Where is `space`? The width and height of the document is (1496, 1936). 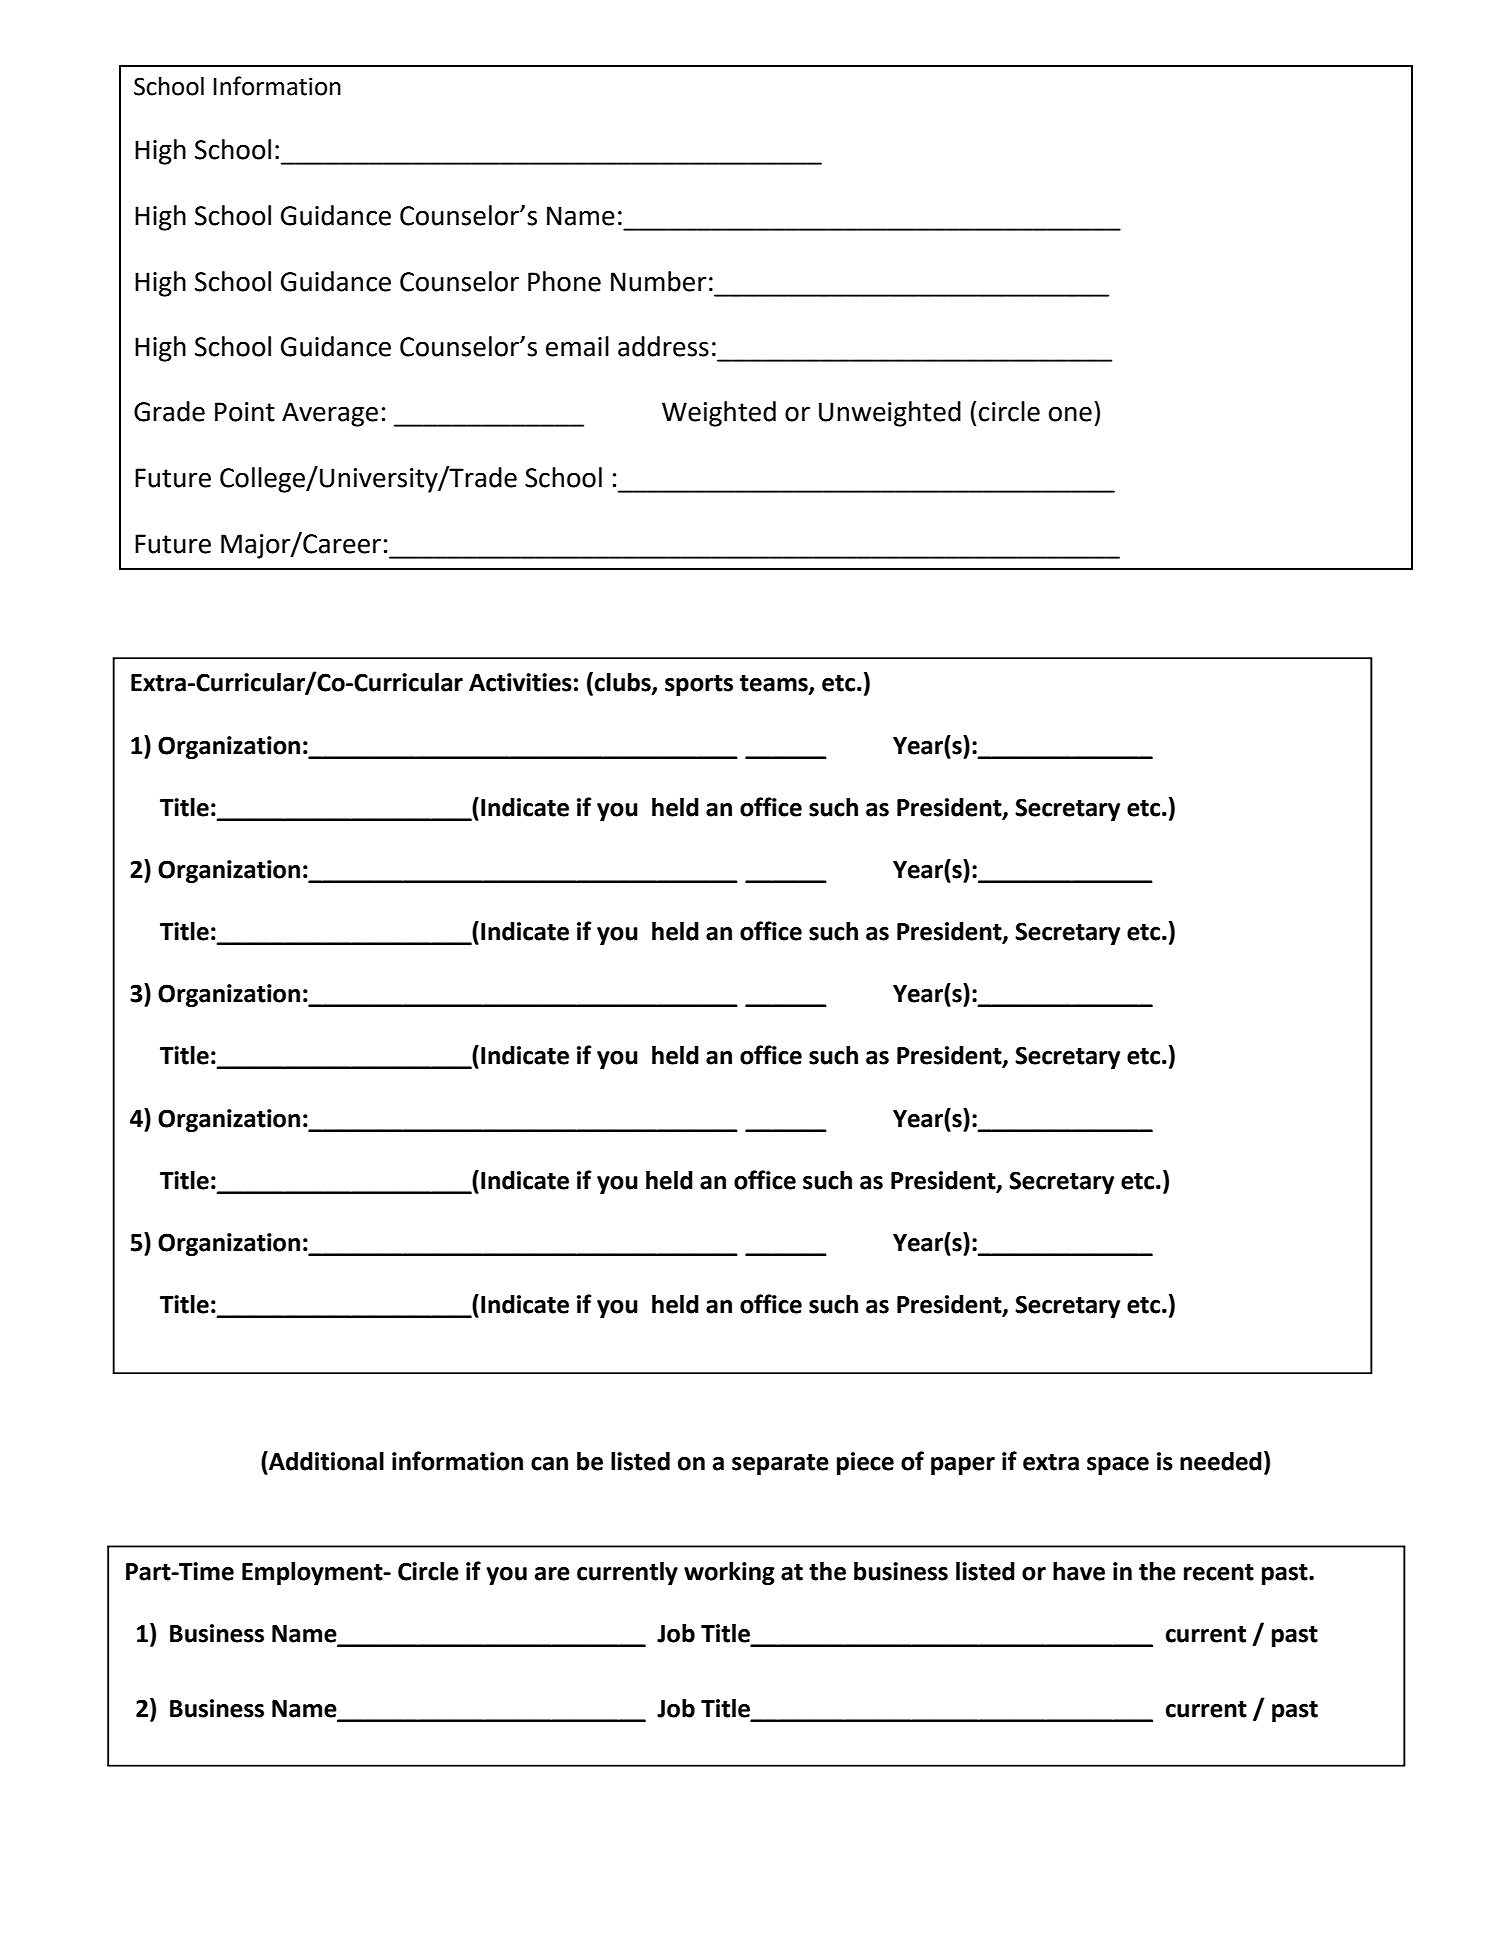
space is located at coordinates (1118, 1466).
